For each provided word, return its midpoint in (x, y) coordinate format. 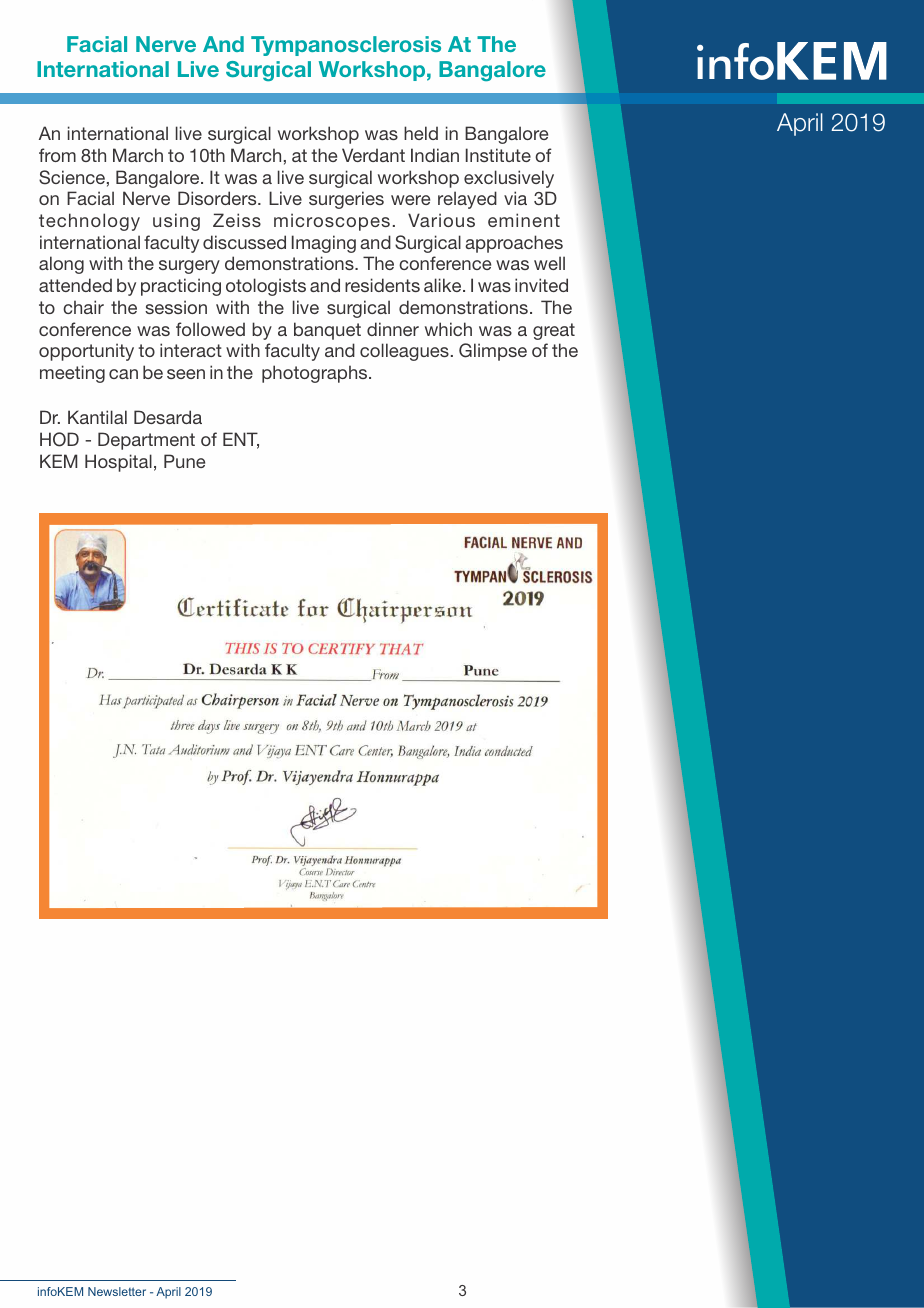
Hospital (118, 463)
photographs (316, 374)
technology (89, 222)
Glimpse (493, 352)
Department (146, 441)
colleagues (404, 352)
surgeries (346, 200)
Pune (184, 461)
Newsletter (117, 1291)
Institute (498, 155)
